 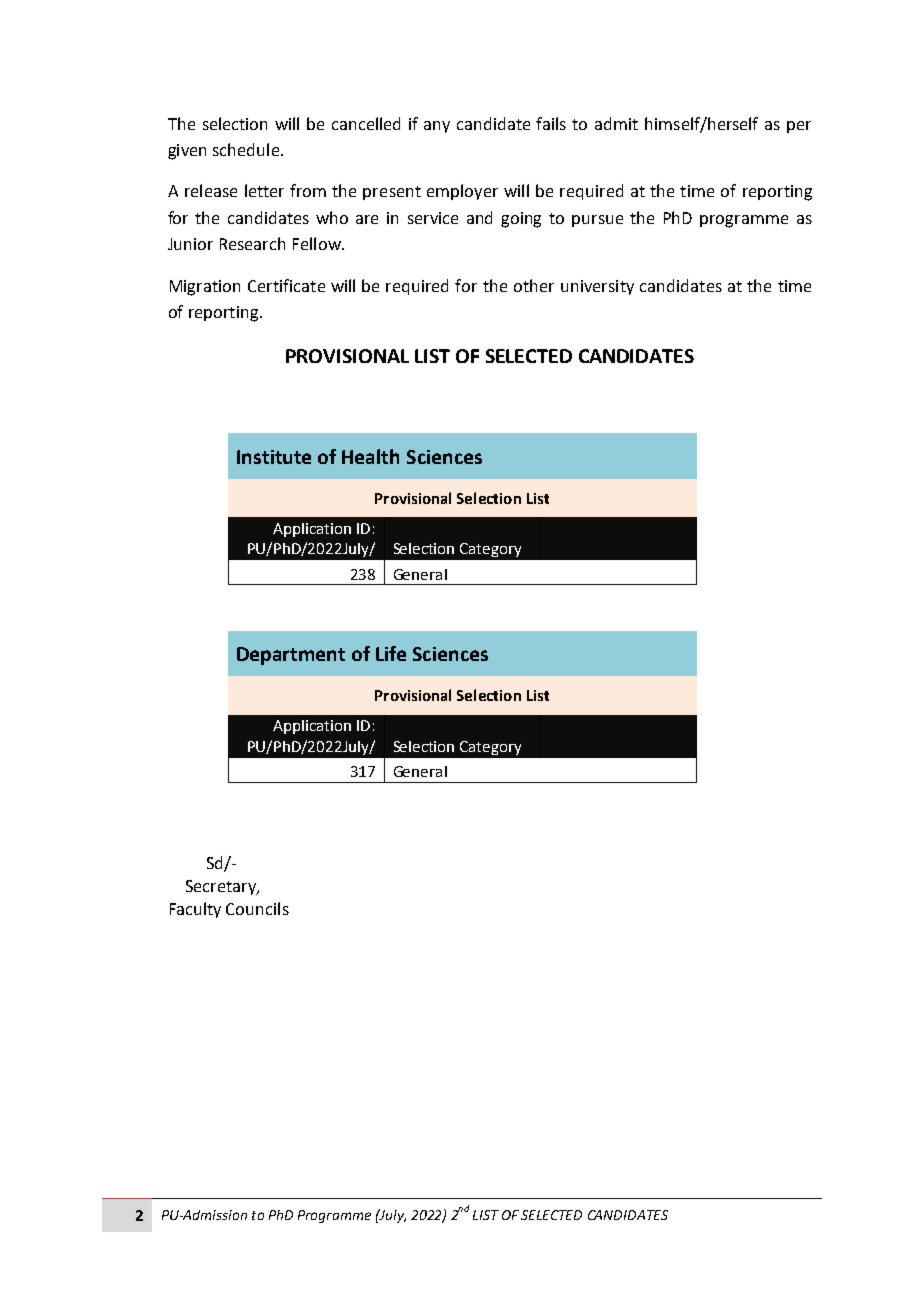 I want to click on Health, so click(x=370, y=456).
